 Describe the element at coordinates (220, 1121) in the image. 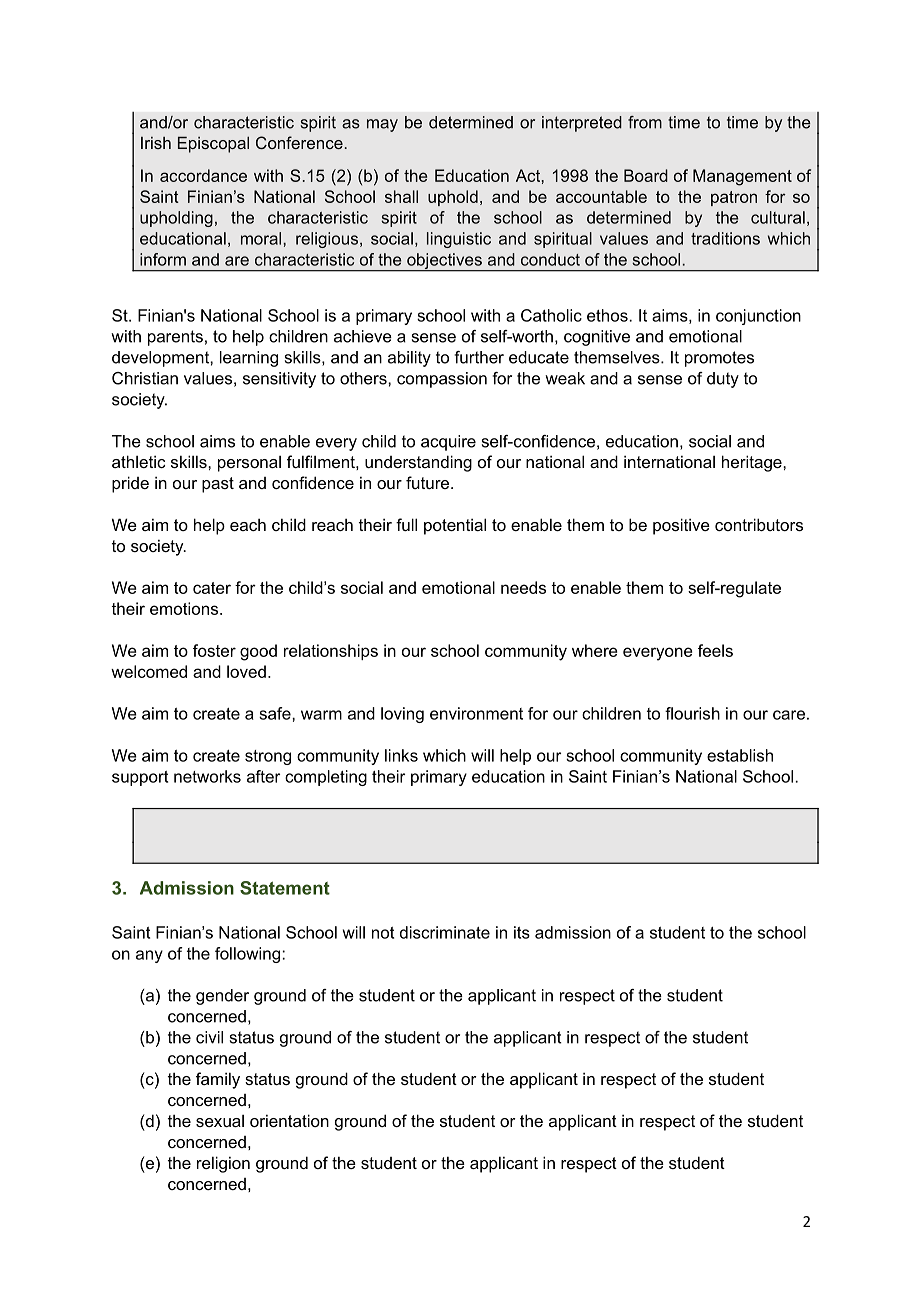

I see `sexual` at that location.
